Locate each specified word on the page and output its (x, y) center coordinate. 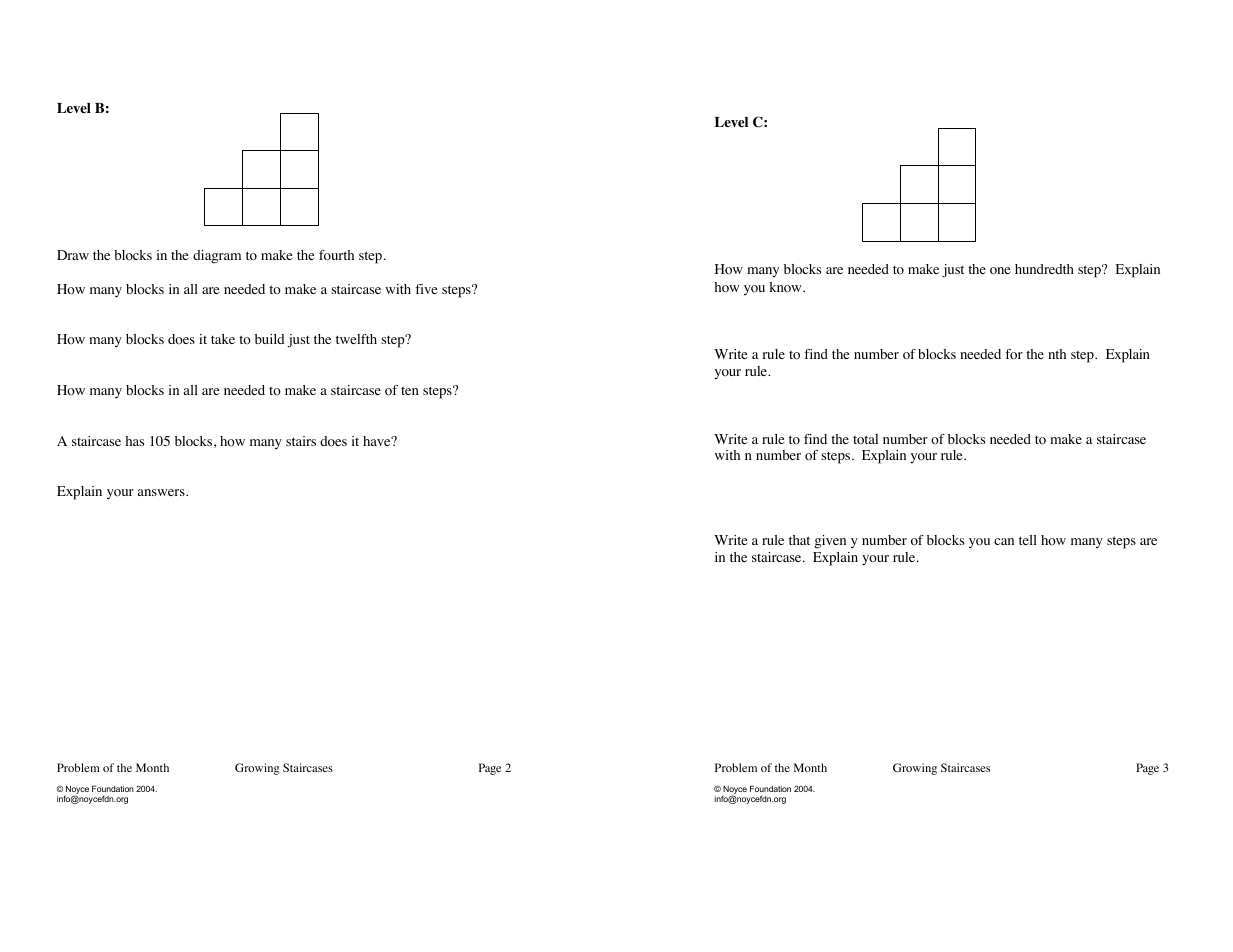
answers (162, 492)
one (1000, 271)
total (865, 439)
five (426, 289)
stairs (301, 441)
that (799, 540)
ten (410, 390)
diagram (217, 257)
